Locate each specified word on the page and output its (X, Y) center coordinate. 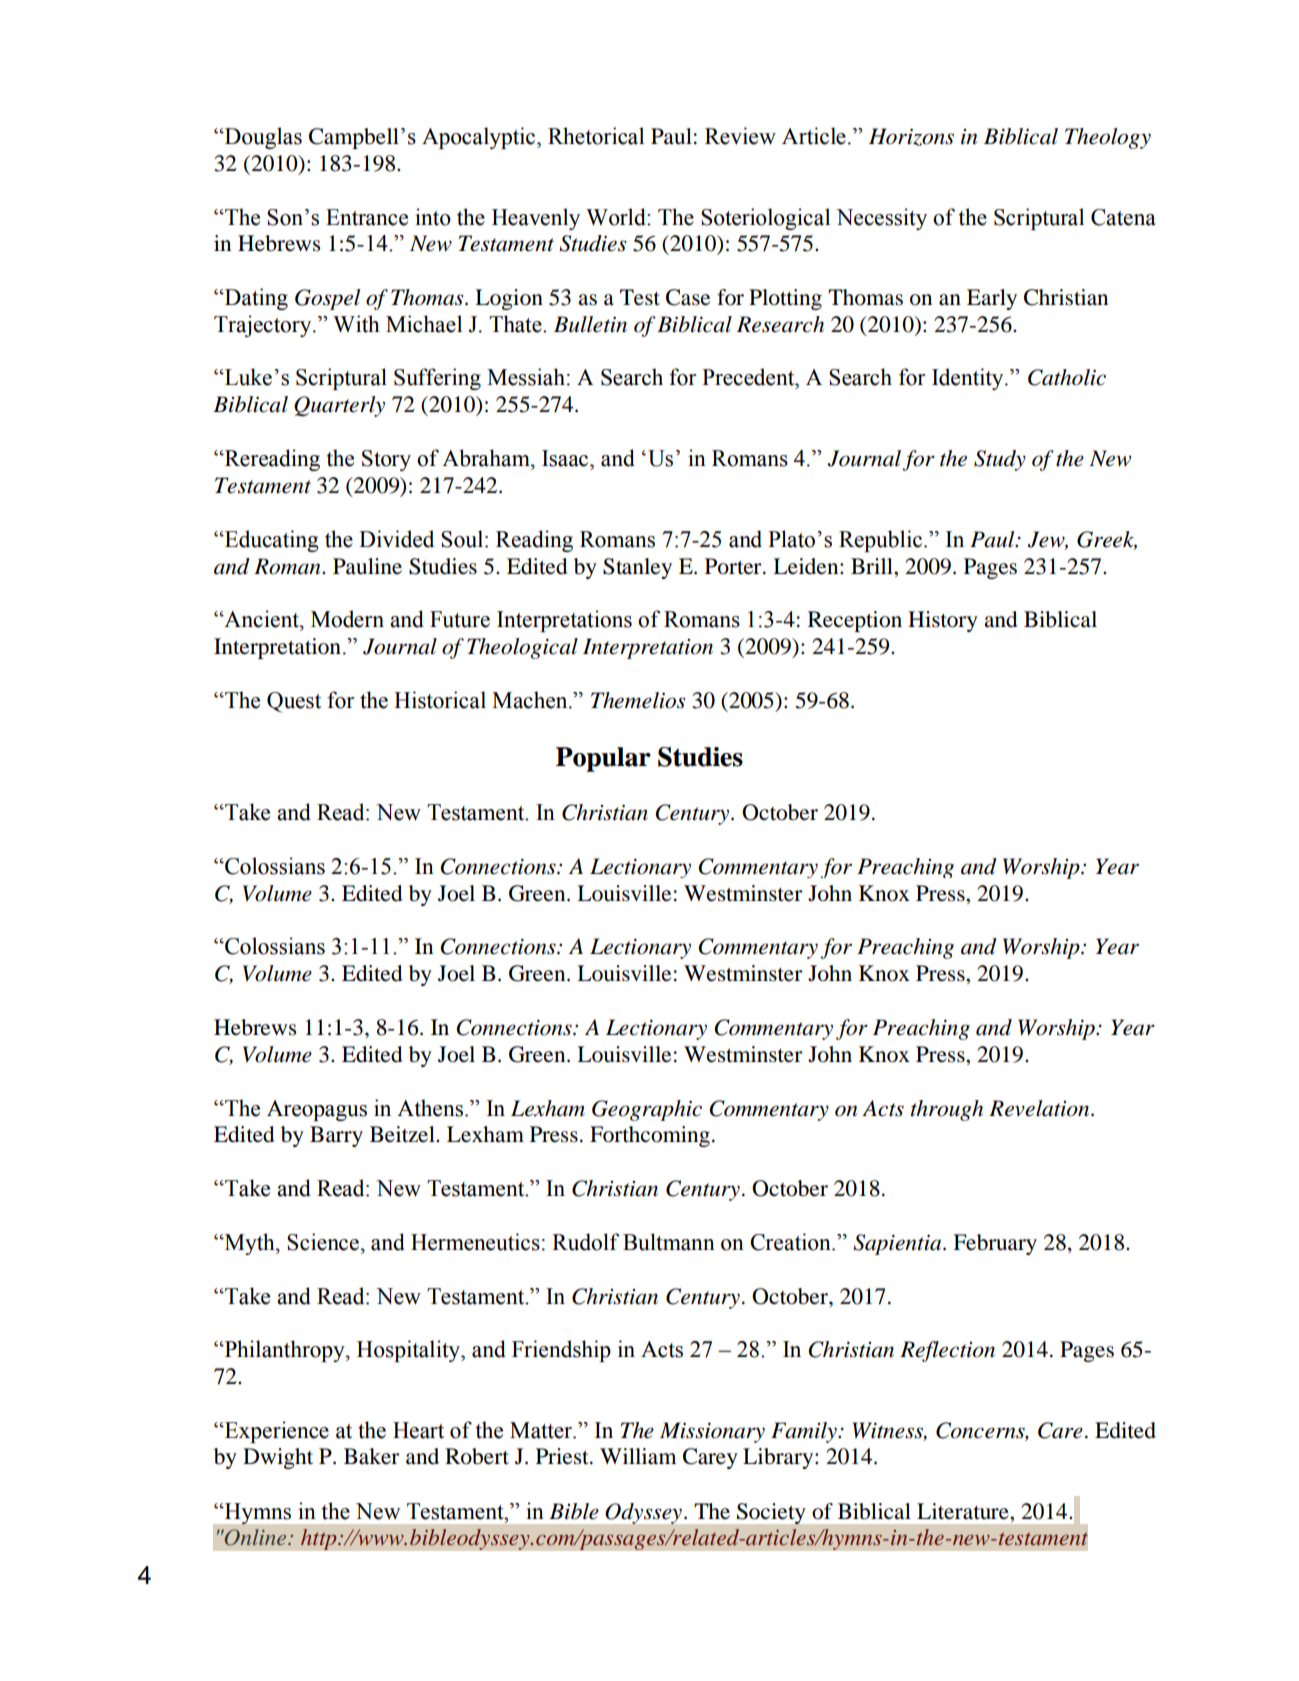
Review (740, 136)
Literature (964, 1511)
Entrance (367, 217)
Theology (1108, 138)
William (638, 1456)
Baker (372, 1456)
